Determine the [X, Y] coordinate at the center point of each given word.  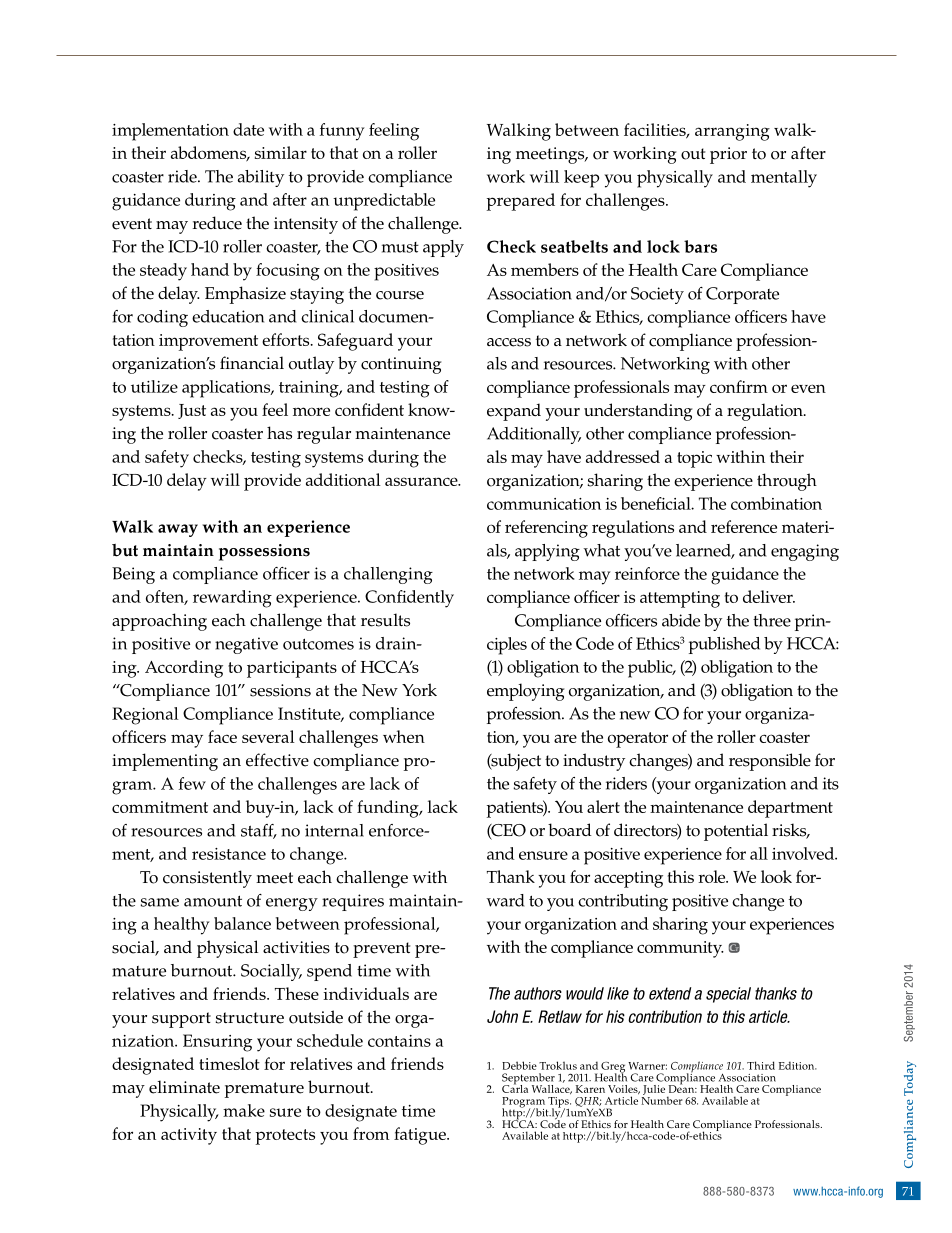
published [724, 645]
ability [261, 178]
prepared [521, 202]
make [244, 1110]
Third [761, 1065]
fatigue [421, 1136]
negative [246, 645]
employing [525, 692]
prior [728, 155]
